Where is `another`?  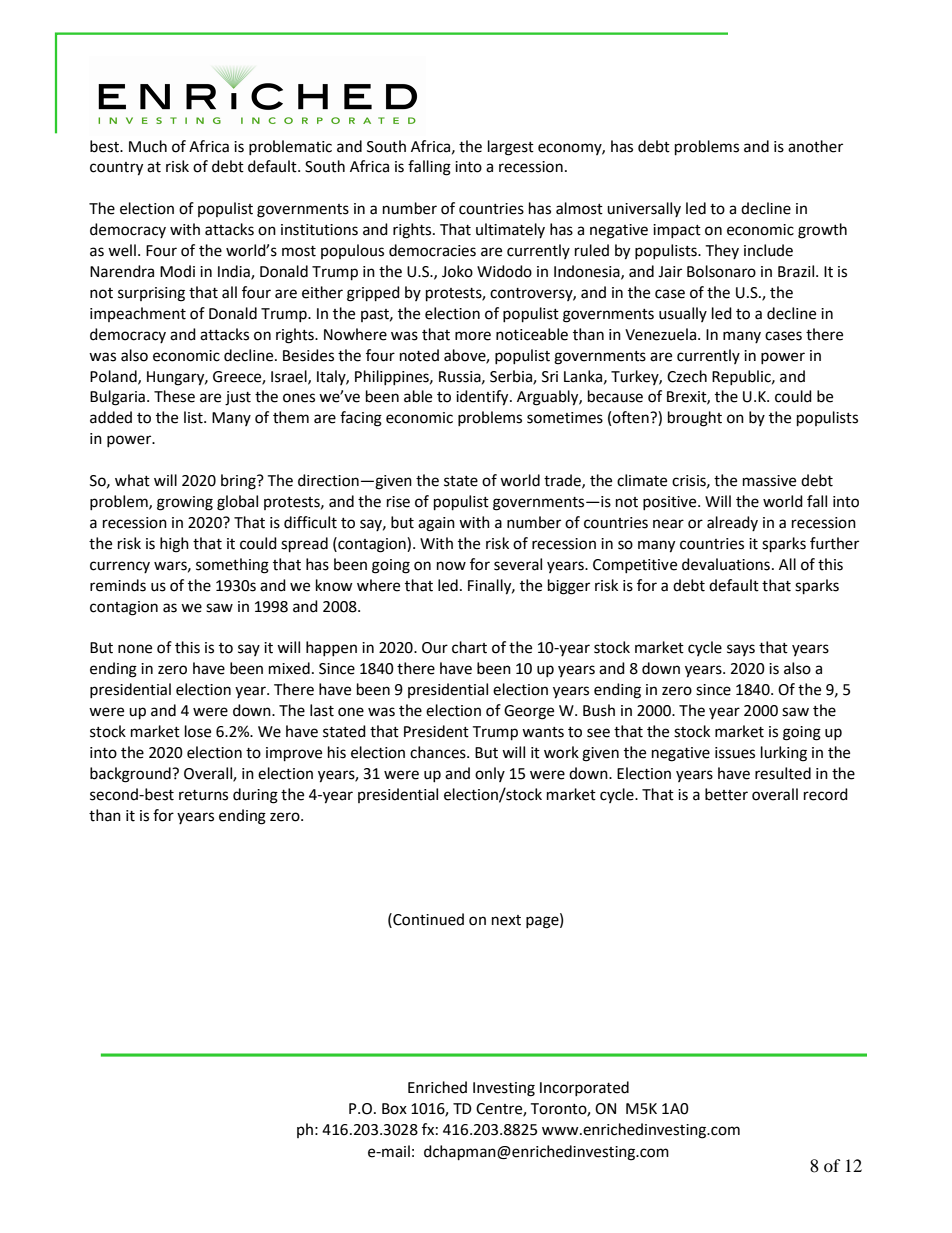
another is located at coordinates (815, 146).
